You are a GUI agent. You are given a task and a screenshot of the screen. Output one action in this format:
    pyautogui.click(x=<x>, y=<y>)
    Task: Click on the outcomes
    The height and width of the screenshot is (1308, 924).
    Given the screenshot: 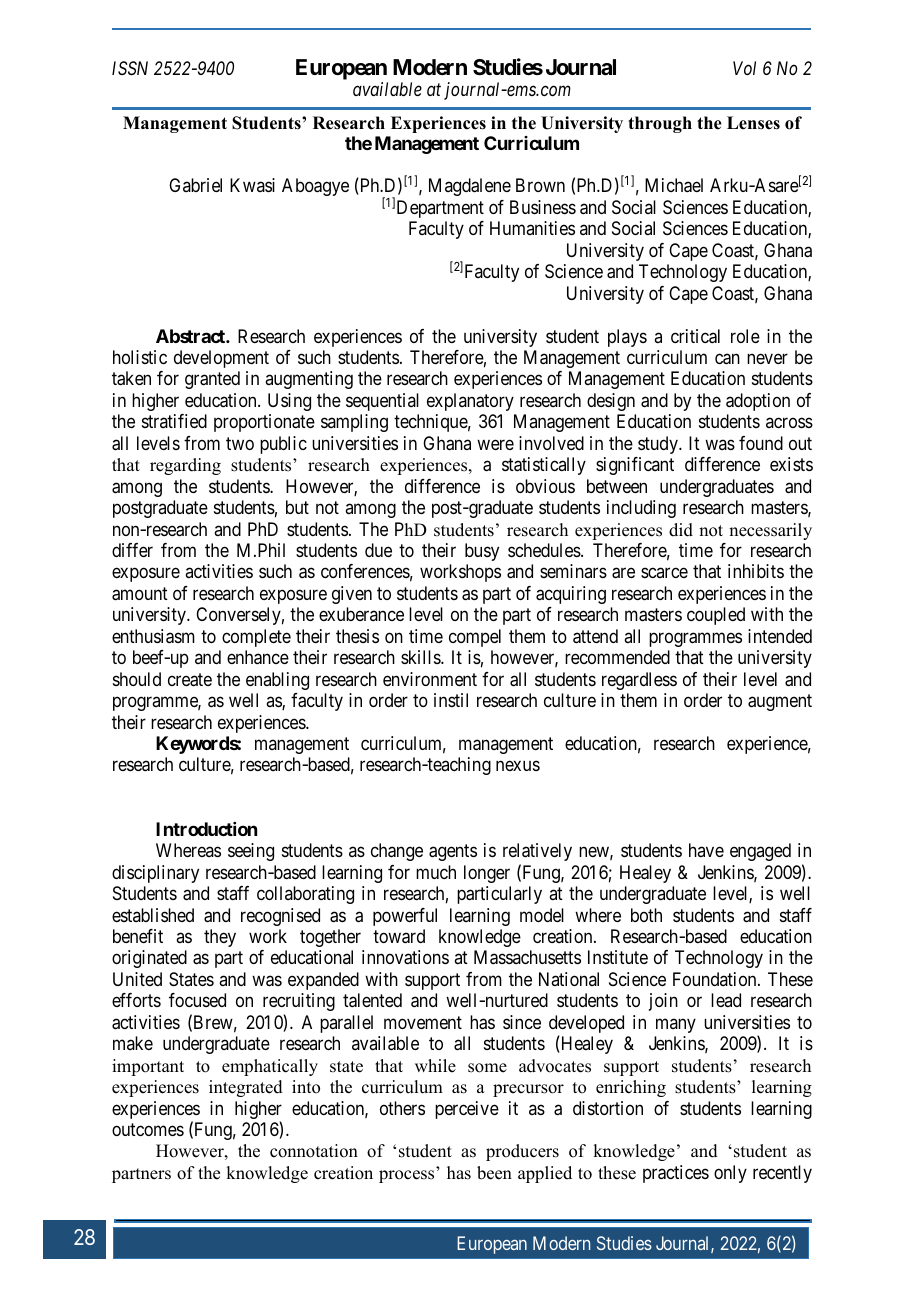 What is the action you would take?
    pyautogui.click(x=148, y=1129)
